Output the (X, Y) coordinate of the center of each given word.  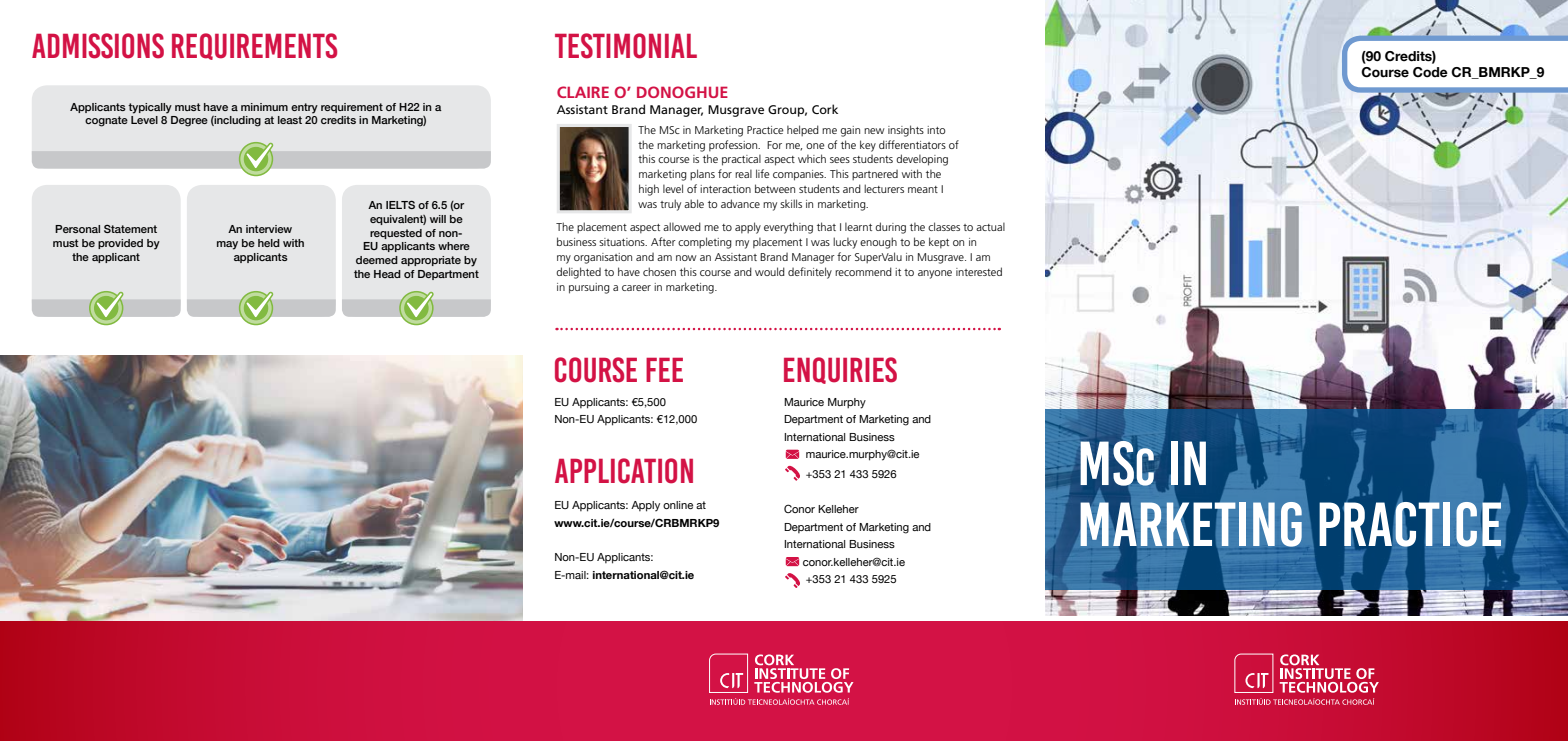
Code (1430, 72)
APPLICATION (624, 471)
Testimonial (626, 46)
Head (387, 274)
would (770, 271)
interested (979, 271)
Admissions (98, 46)
